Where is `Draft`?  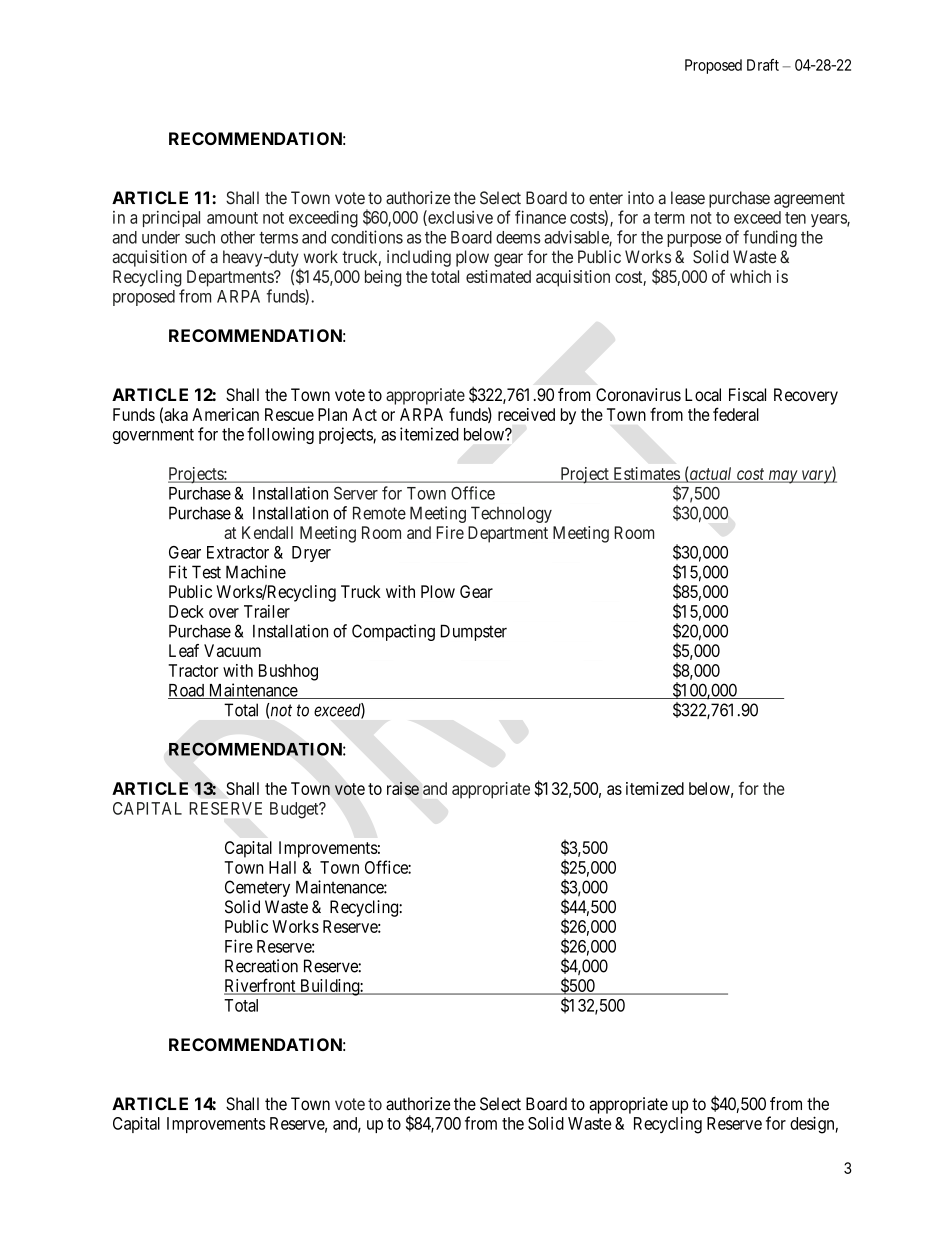
Draft is located at coordinates (763, 65).
